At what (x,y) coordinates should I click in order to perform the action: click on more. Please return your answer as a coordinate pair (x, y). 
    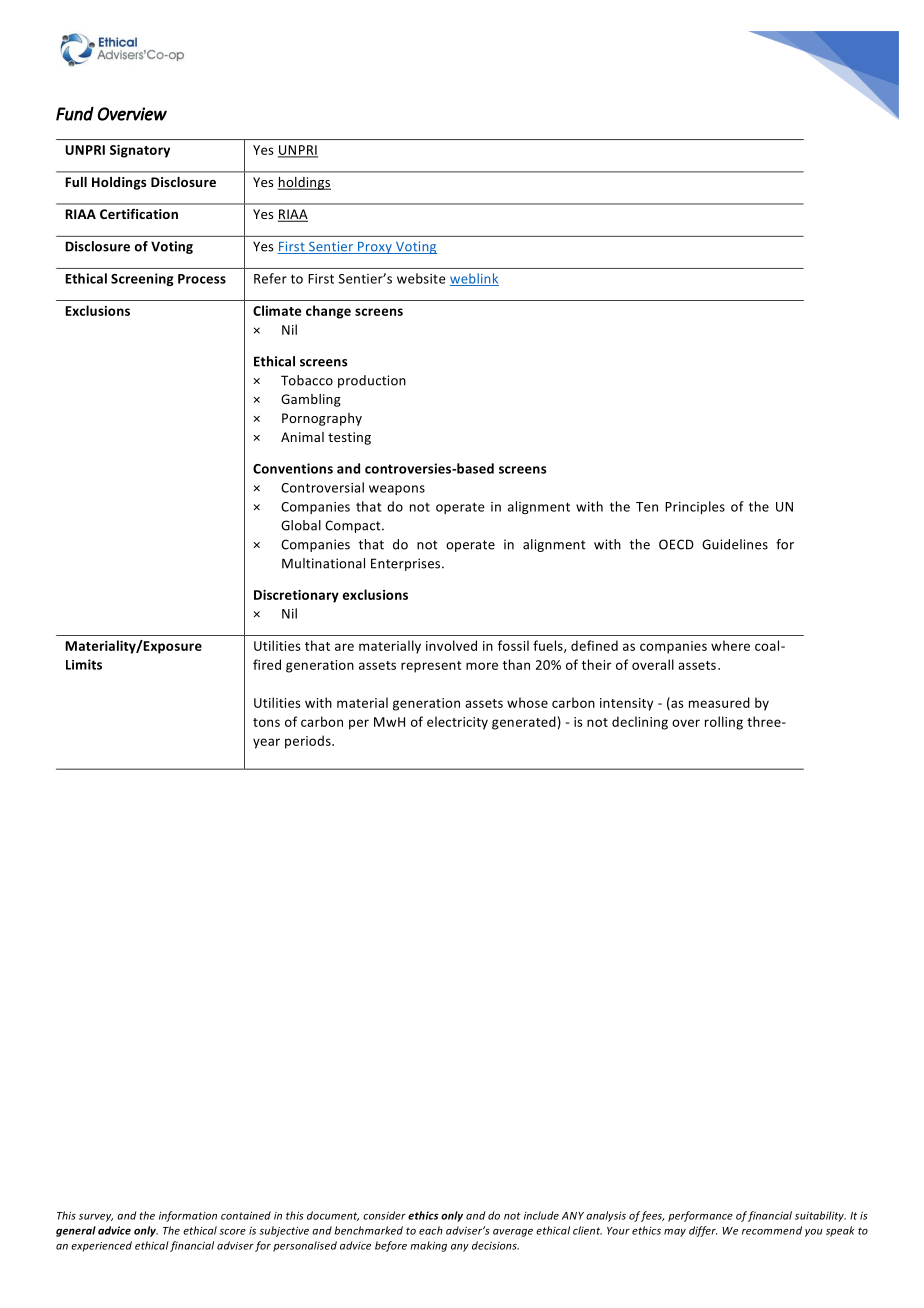
    Looking at the image, I should click on (482, 666).
